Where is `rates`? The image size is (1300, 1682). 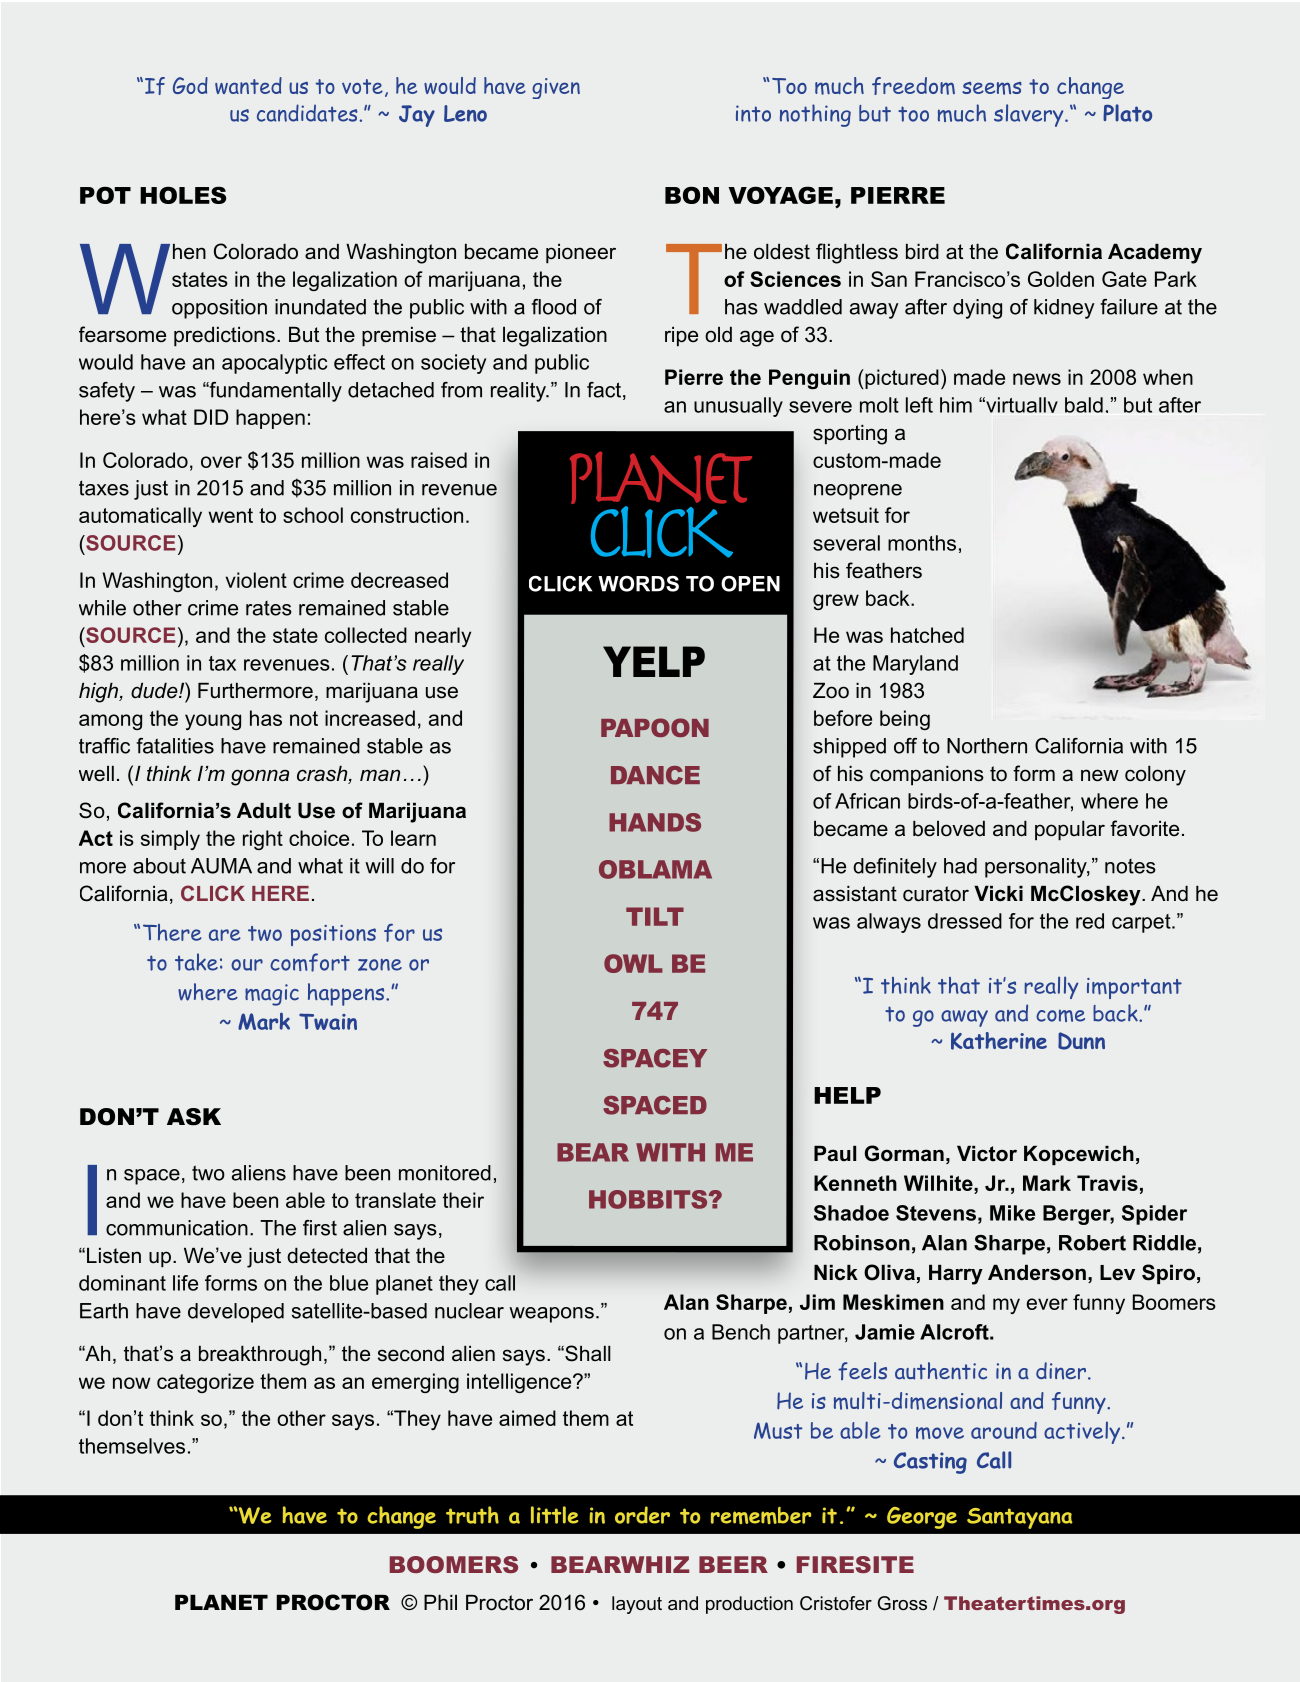 rates is located at coordinates (269, 608).
